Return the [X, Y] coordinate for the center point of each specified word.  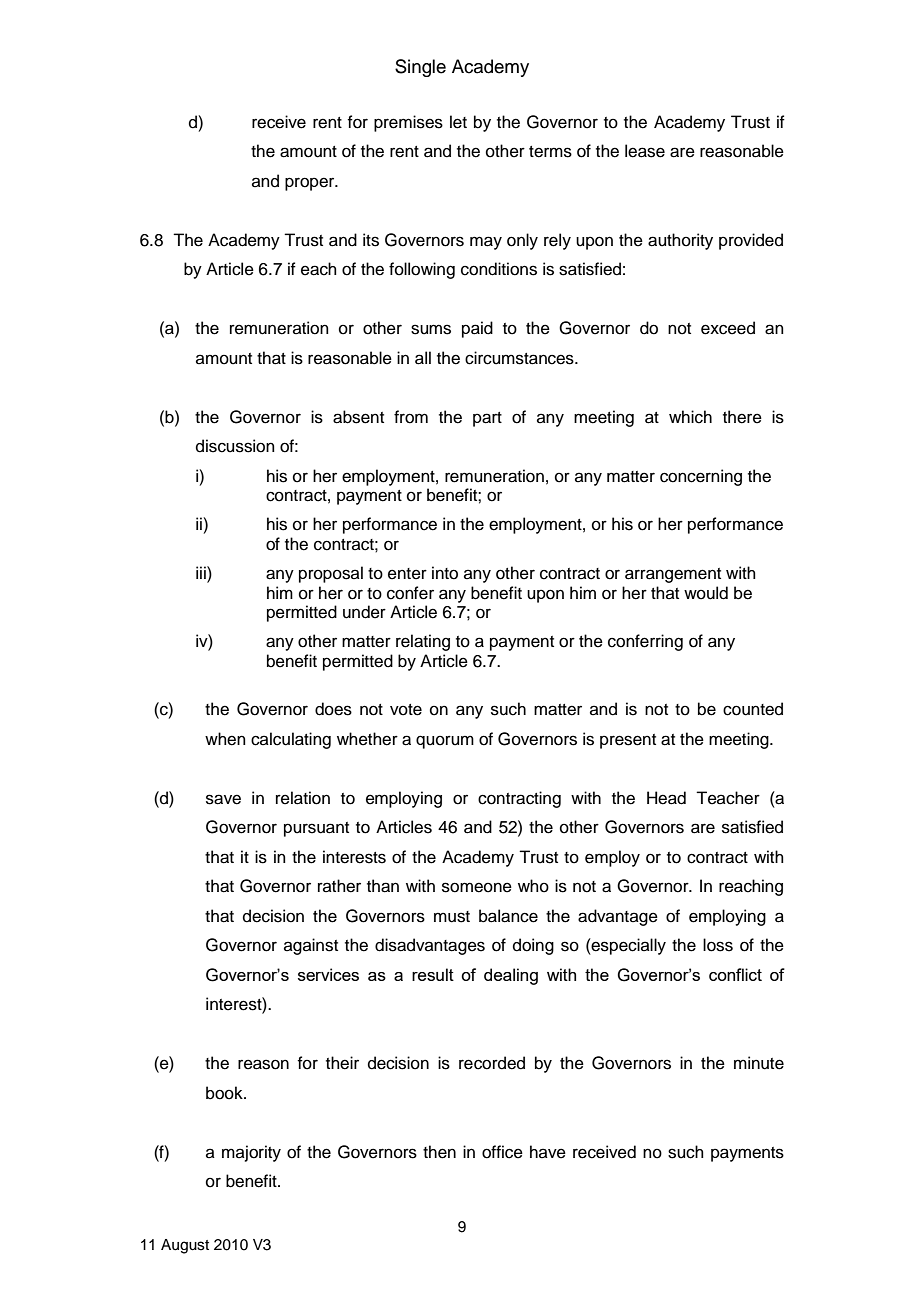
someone [477, 887]
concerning [701, 477]
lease [645, 151]
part [487, 419]
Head [666, 798]
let [458, 122]
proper [311, 184]
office [502, 1152]
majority [251, 1153]
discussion [235, 446]
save [223, 799]
